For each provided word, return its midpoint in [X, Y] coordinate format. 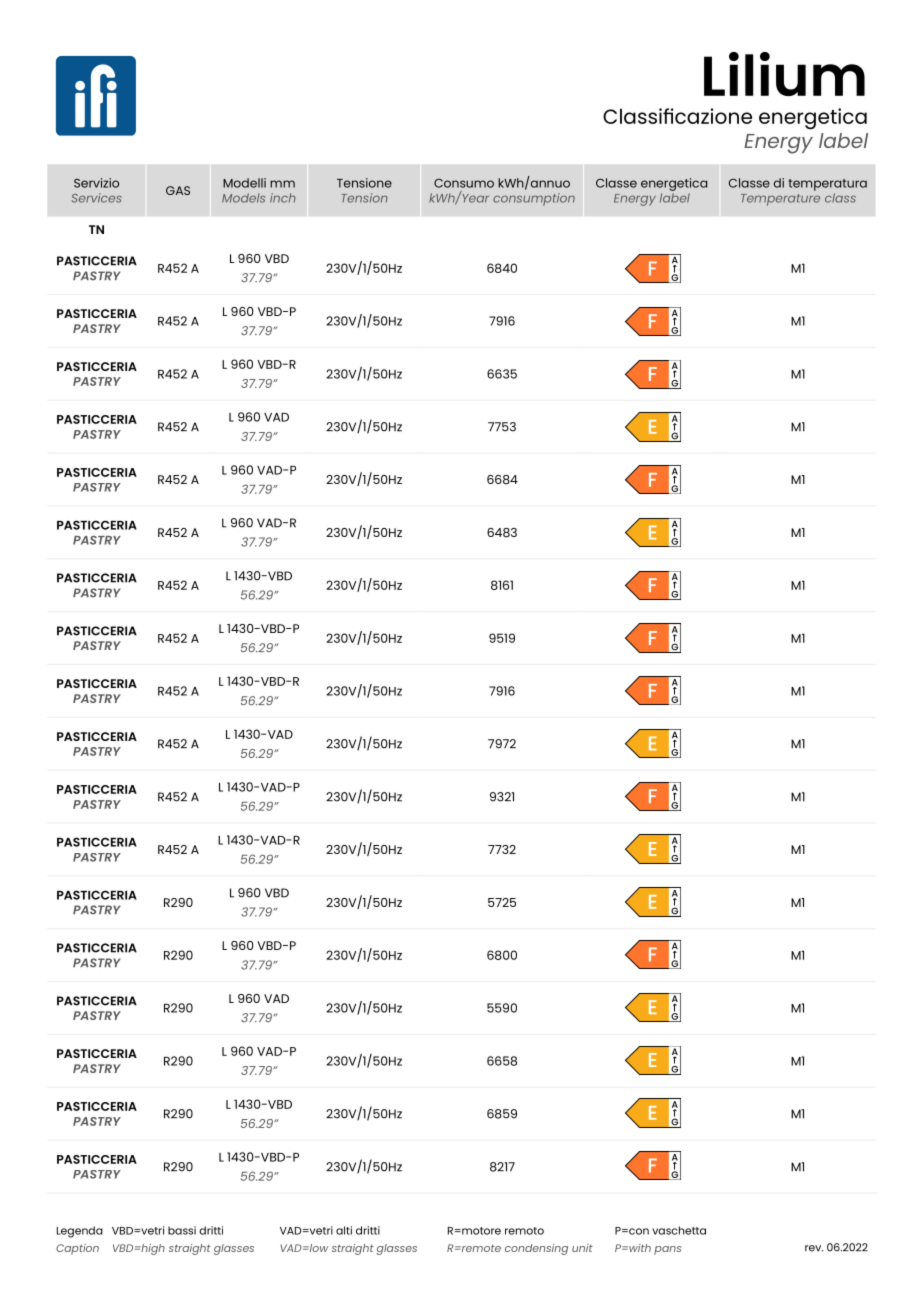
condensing [536, 1249]
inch [283, 198]
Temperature [780, 200]
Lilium [784, 74]
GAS [178, 190]
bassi [182, 1230]
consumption [534, 199]
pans [667, 1250]
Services [97, 198]
